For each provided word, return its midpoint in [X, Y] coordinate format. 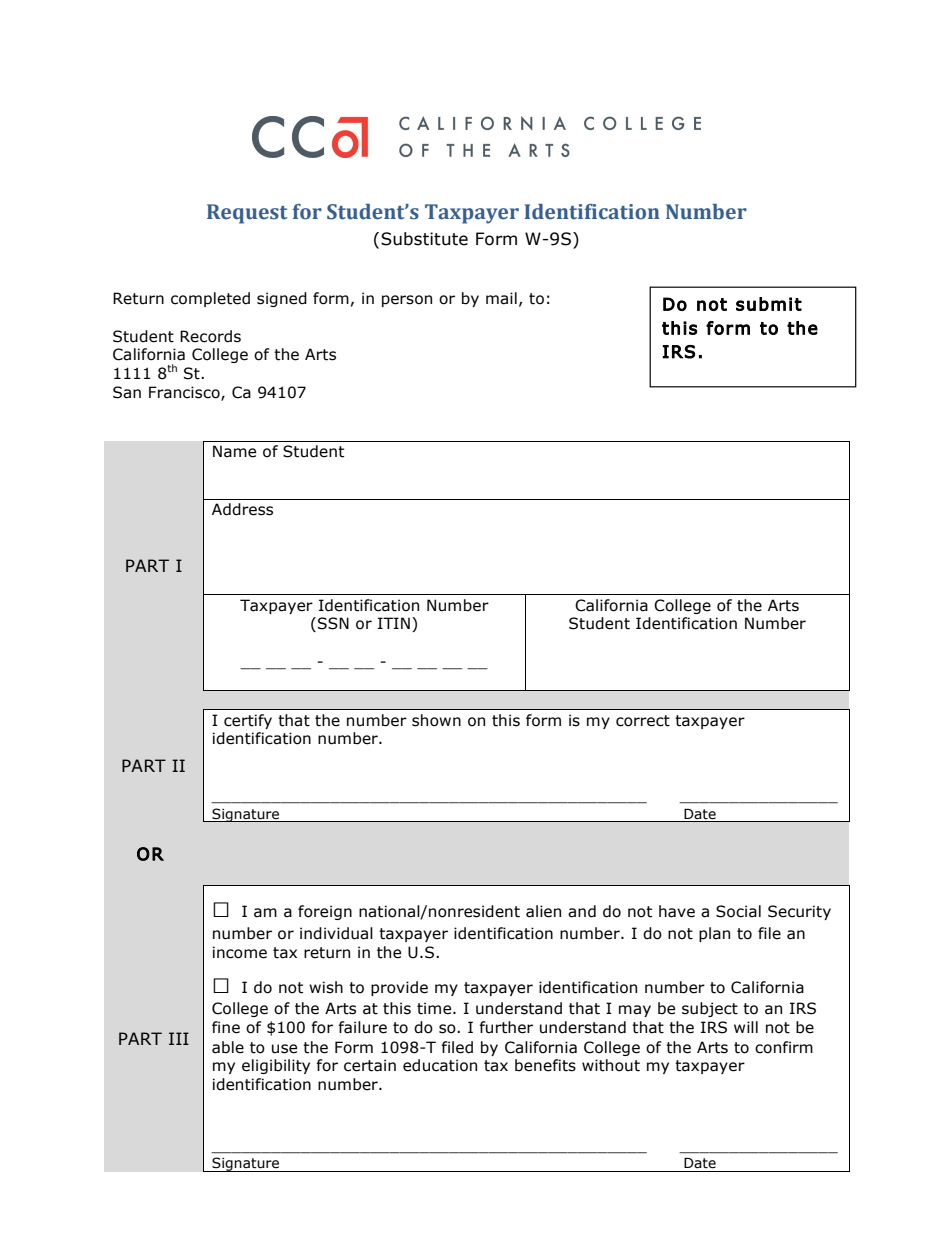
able [228, 1047]
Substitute [424, 239]
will [746, 1027]
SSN [333, 623]
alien [543, 911]
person [407, 301]
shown [436, 720]
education [440, 1065]
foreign [325, 912]
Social [738, 911]
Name [234, 451]
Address [242, 509]
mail [501, 298]
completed [210, 299]
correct [643, 721]
